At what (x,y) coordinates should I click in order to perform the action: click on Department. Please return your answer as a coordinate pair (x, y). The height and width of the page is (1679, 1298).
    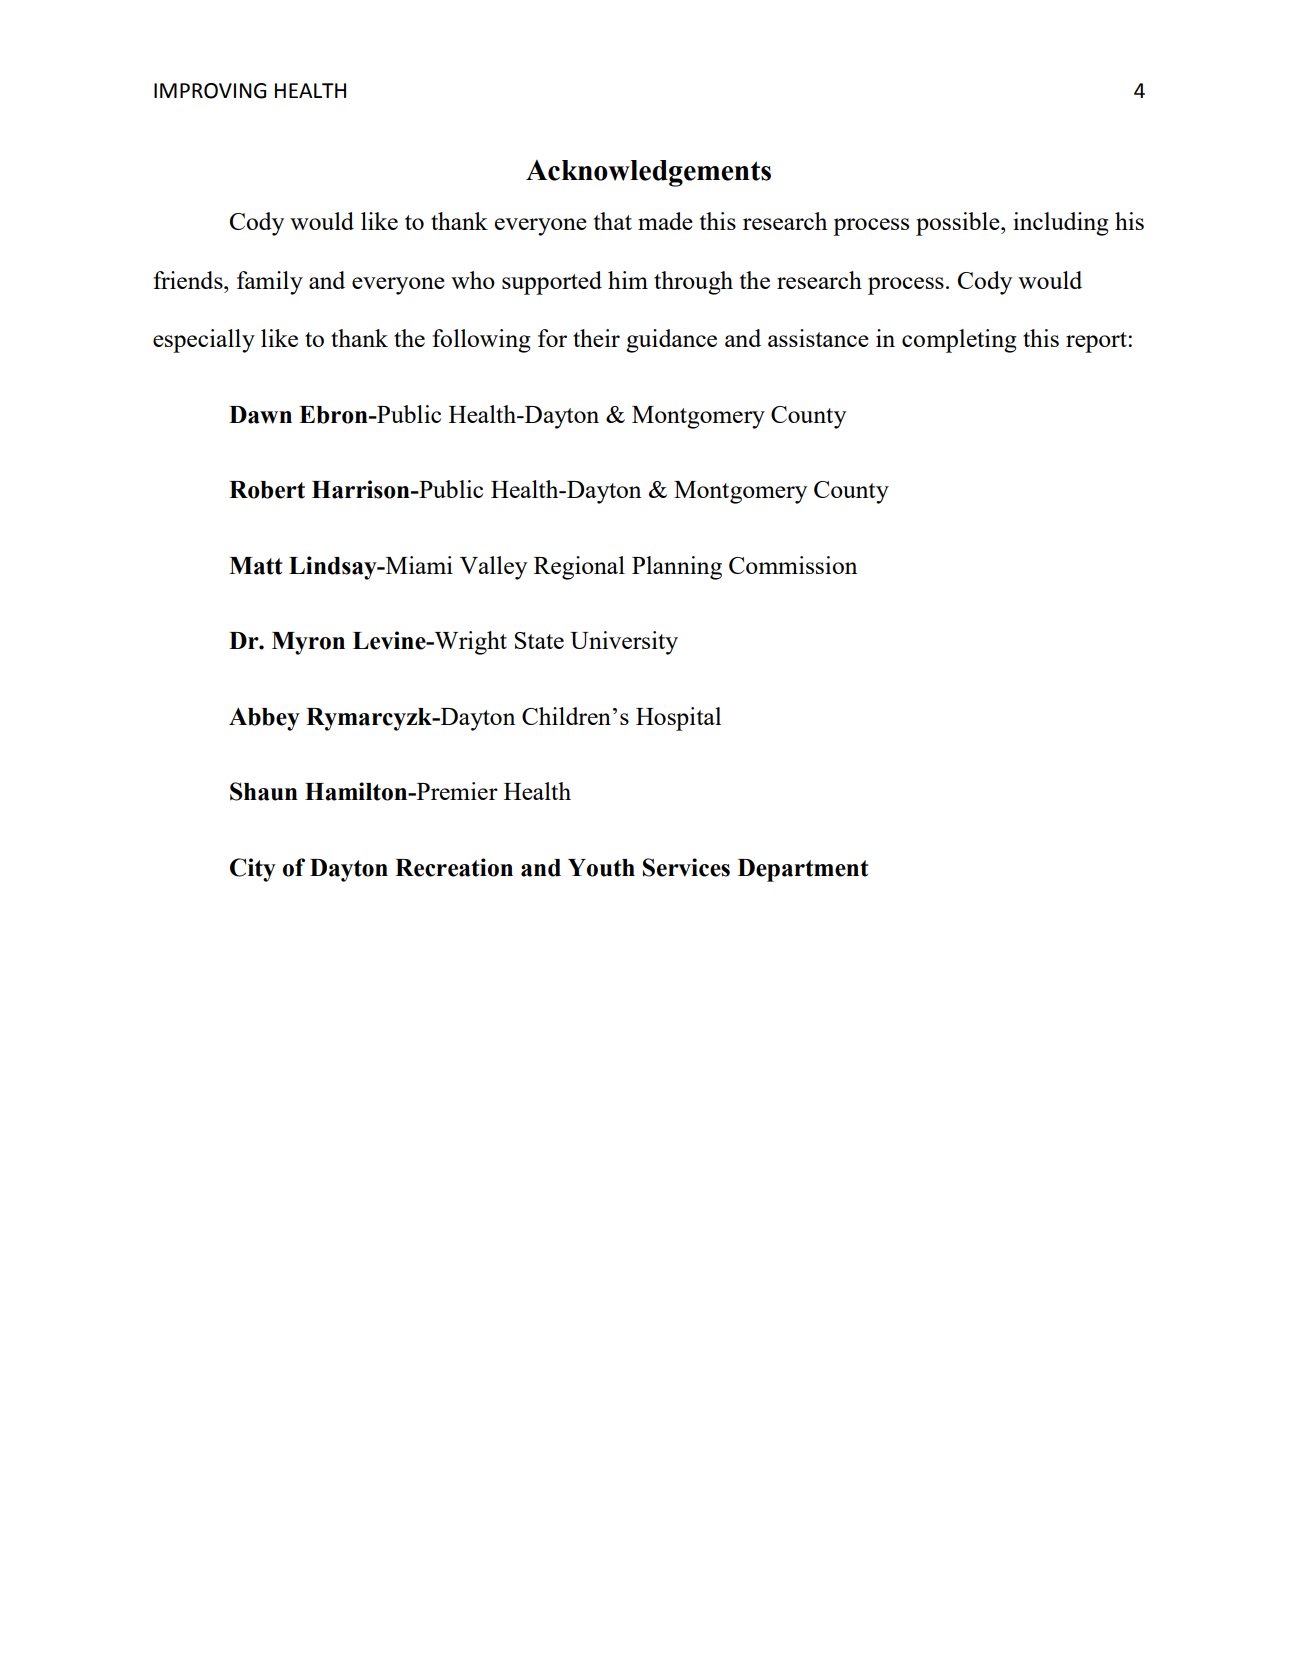
    Looking at the image, I should click on (803, 870).
